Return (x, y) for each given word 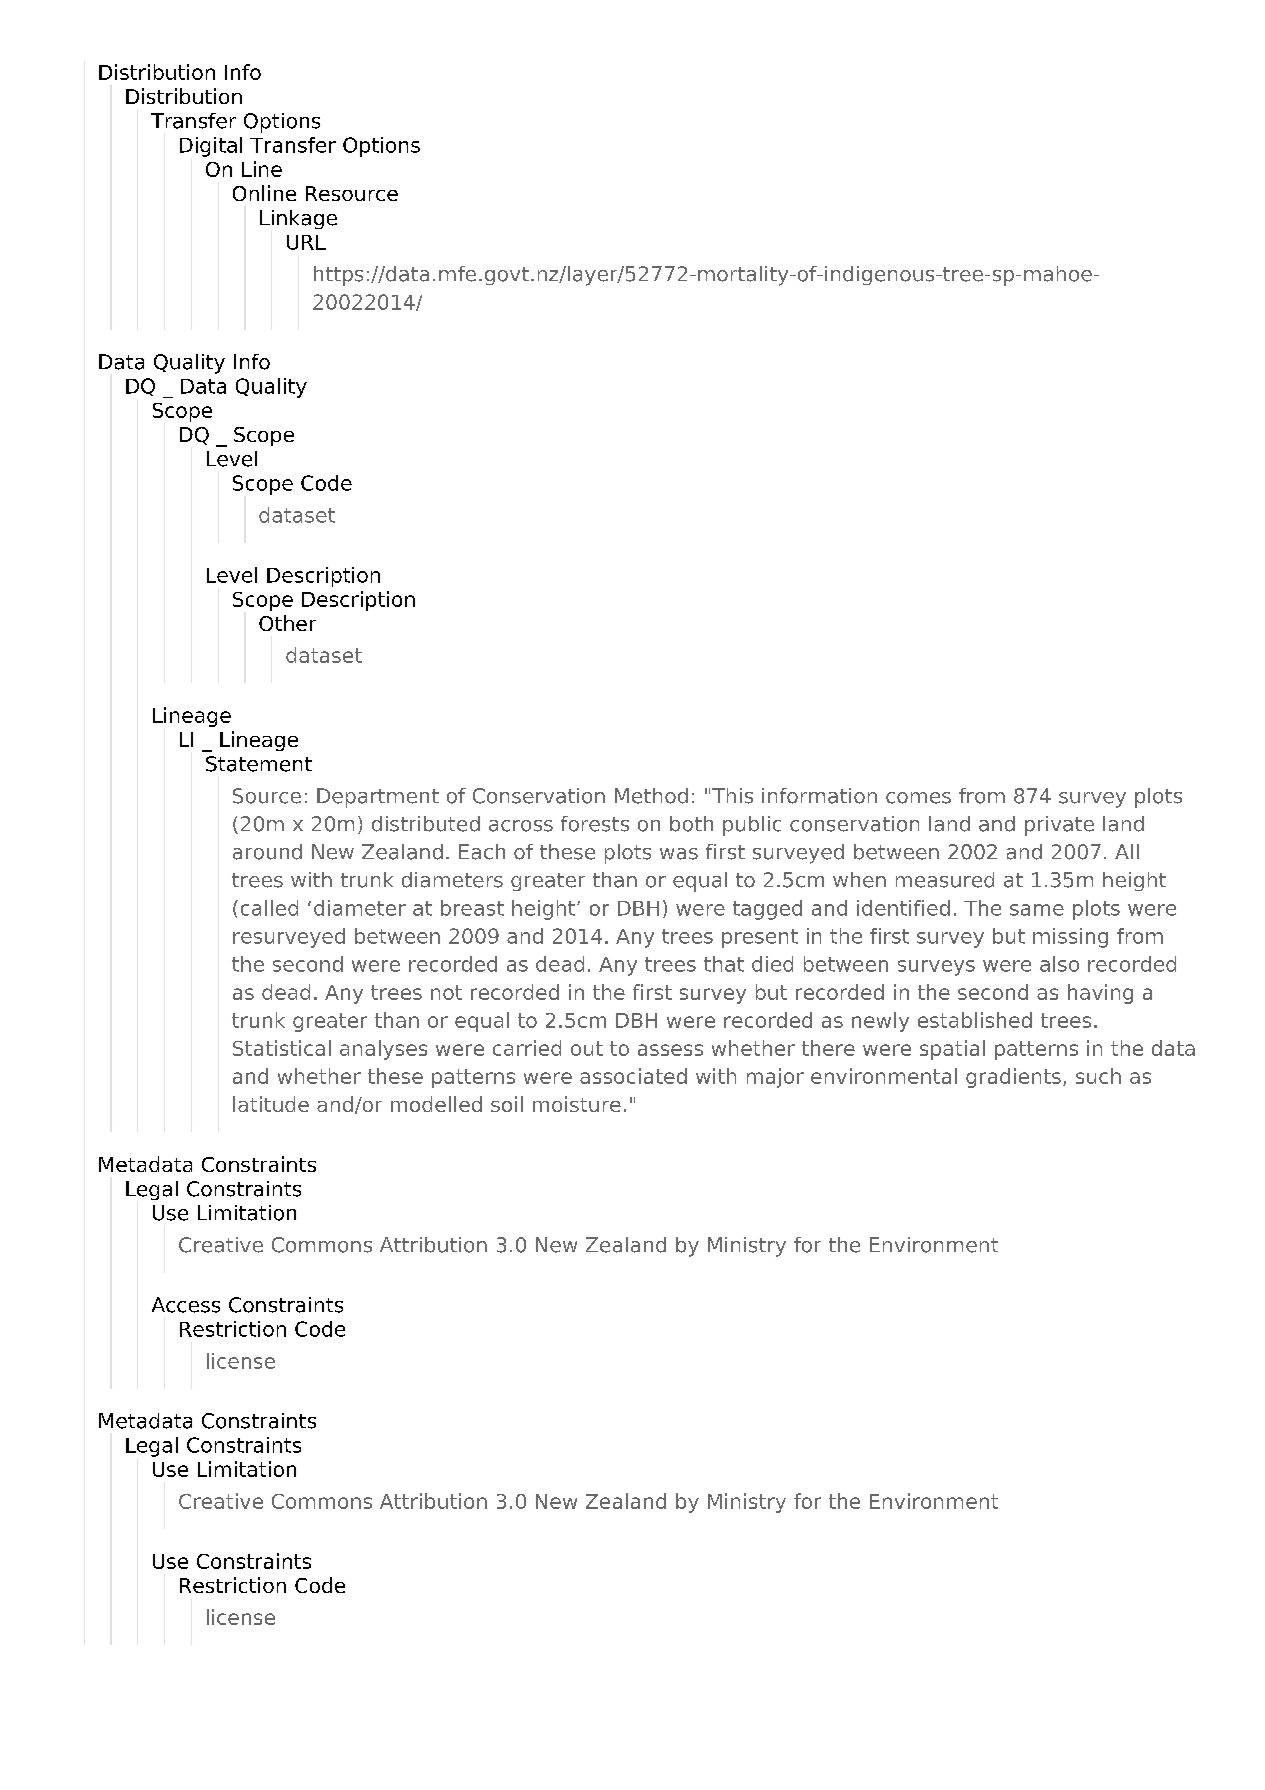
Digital (211, 147)
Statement (259, 764)
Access (186, 1305)
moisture (577, 1104)
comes (918, 798)
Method (651, 796)
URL (306, 242)
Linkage (298, 219)
